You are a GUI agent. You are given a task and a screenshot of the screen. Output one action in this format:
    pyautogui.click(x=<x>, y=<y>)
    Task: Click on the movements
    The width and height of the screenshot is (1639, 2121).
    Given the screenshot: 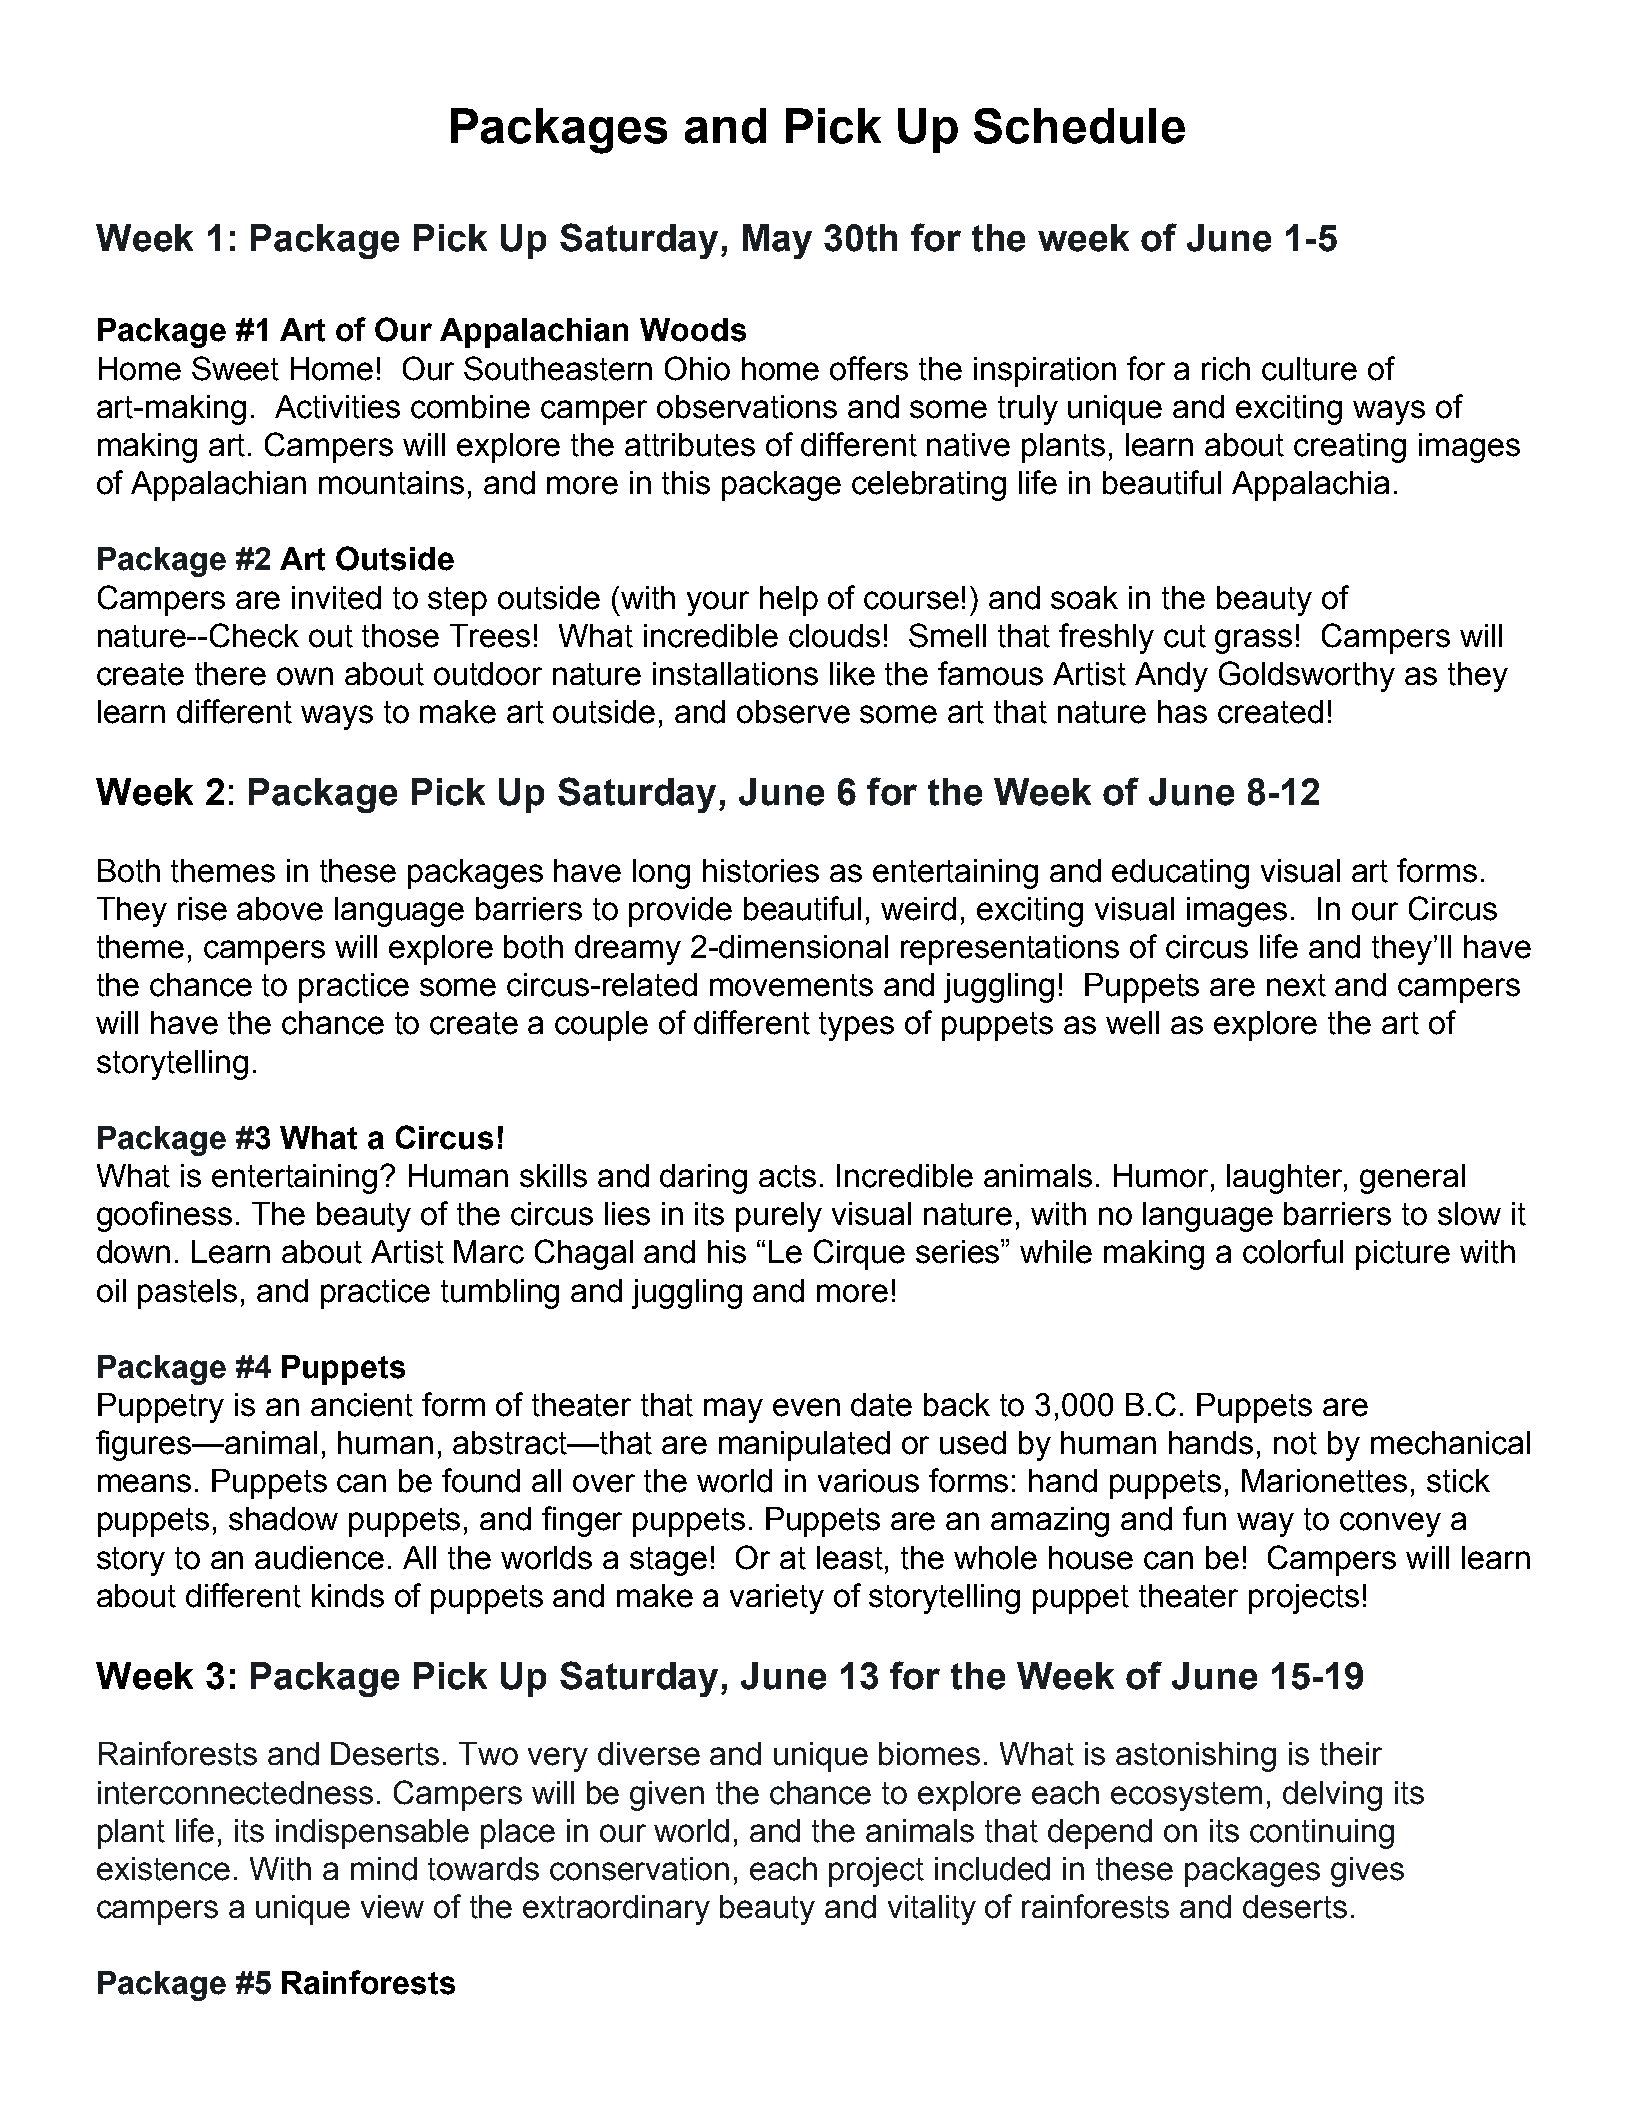 What is the action you would take?
    pyautogui.click(x=791, y=985)
